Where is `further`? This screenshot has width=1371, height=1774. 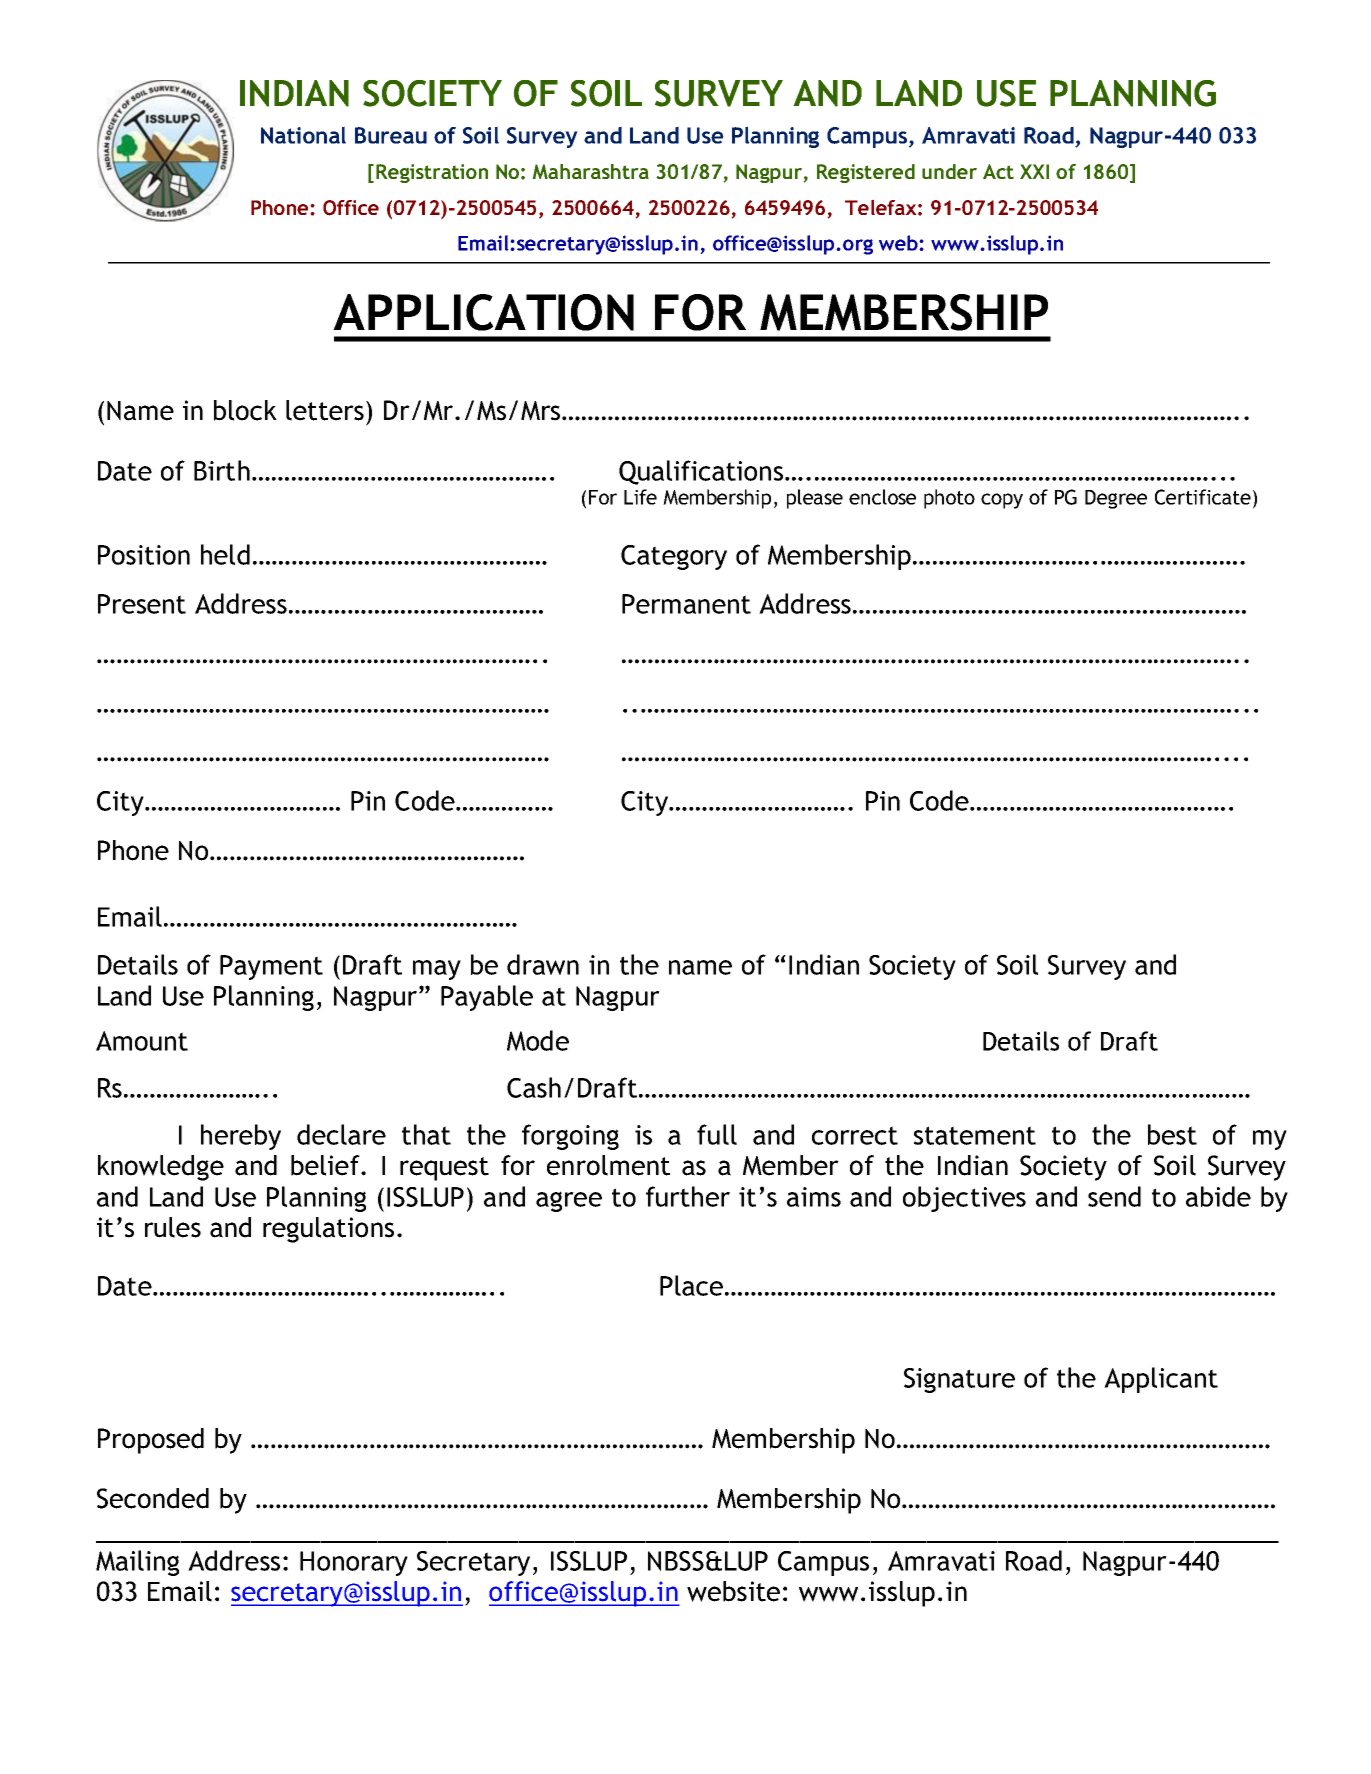
further is located at coordinates (688, 1196).
